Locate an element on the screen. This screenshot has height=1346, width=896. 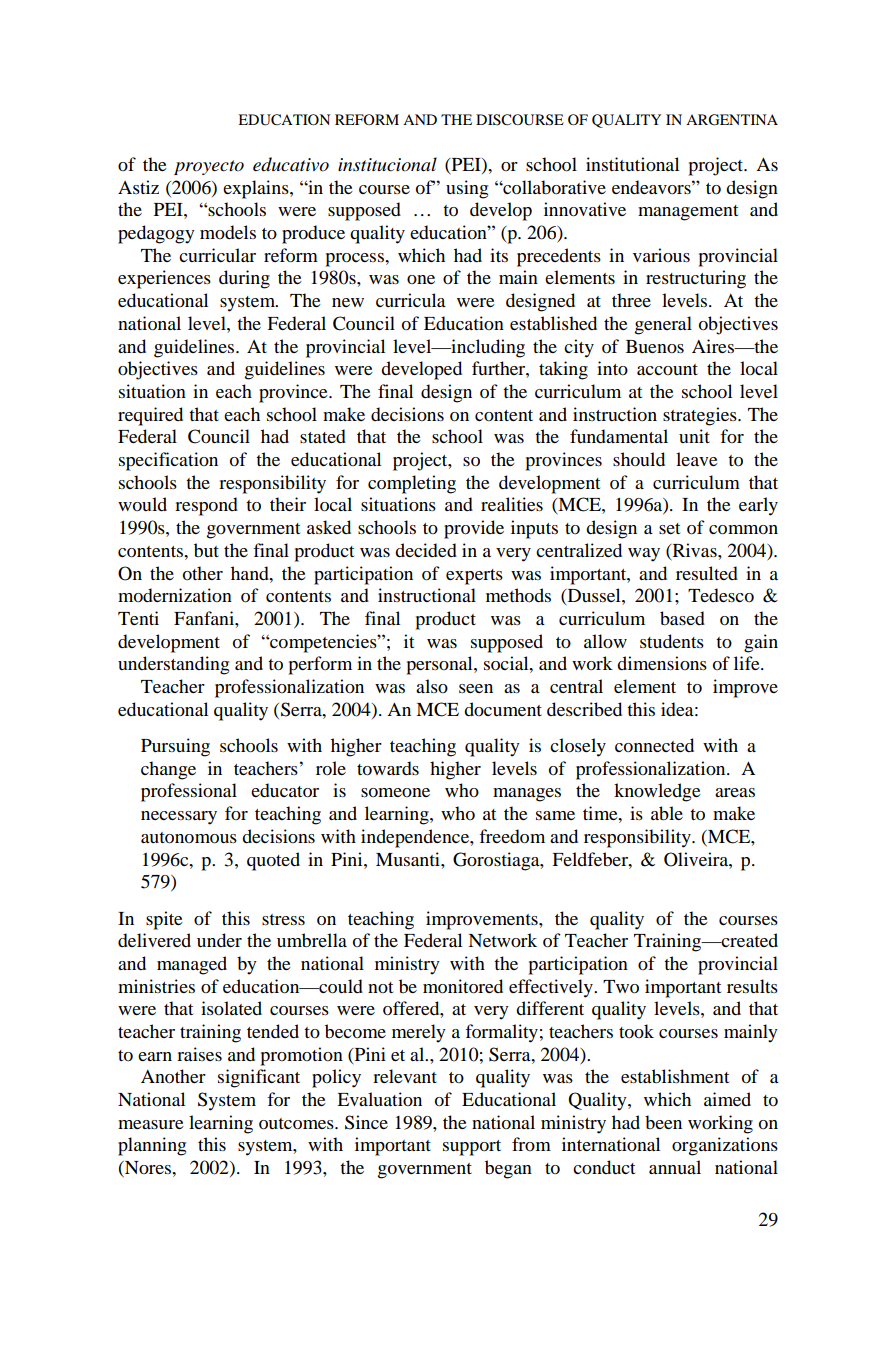
completing is located at coordinates (412, 484).
